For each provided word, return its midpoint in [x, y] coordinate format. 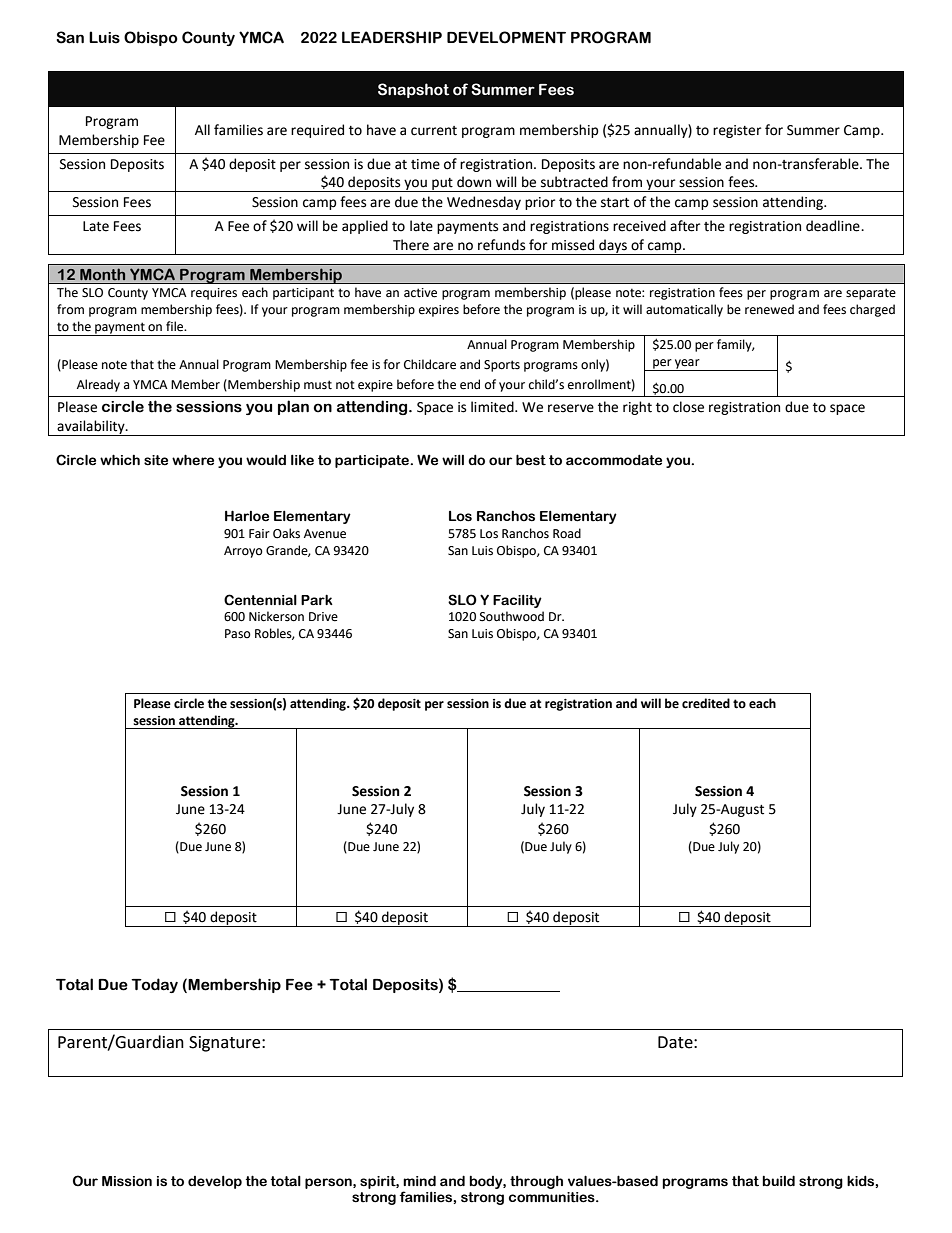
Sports [502, 366]
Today [154, 985]
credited [706, 703]
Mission [127, 1181]
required [317, 131]
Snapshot [413, 90]
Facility [517, 601]
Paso [238, 634]
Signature [226, 1044]
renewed [769, 309]
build [778, 1181]
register [737, 131]
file [176, 326]
